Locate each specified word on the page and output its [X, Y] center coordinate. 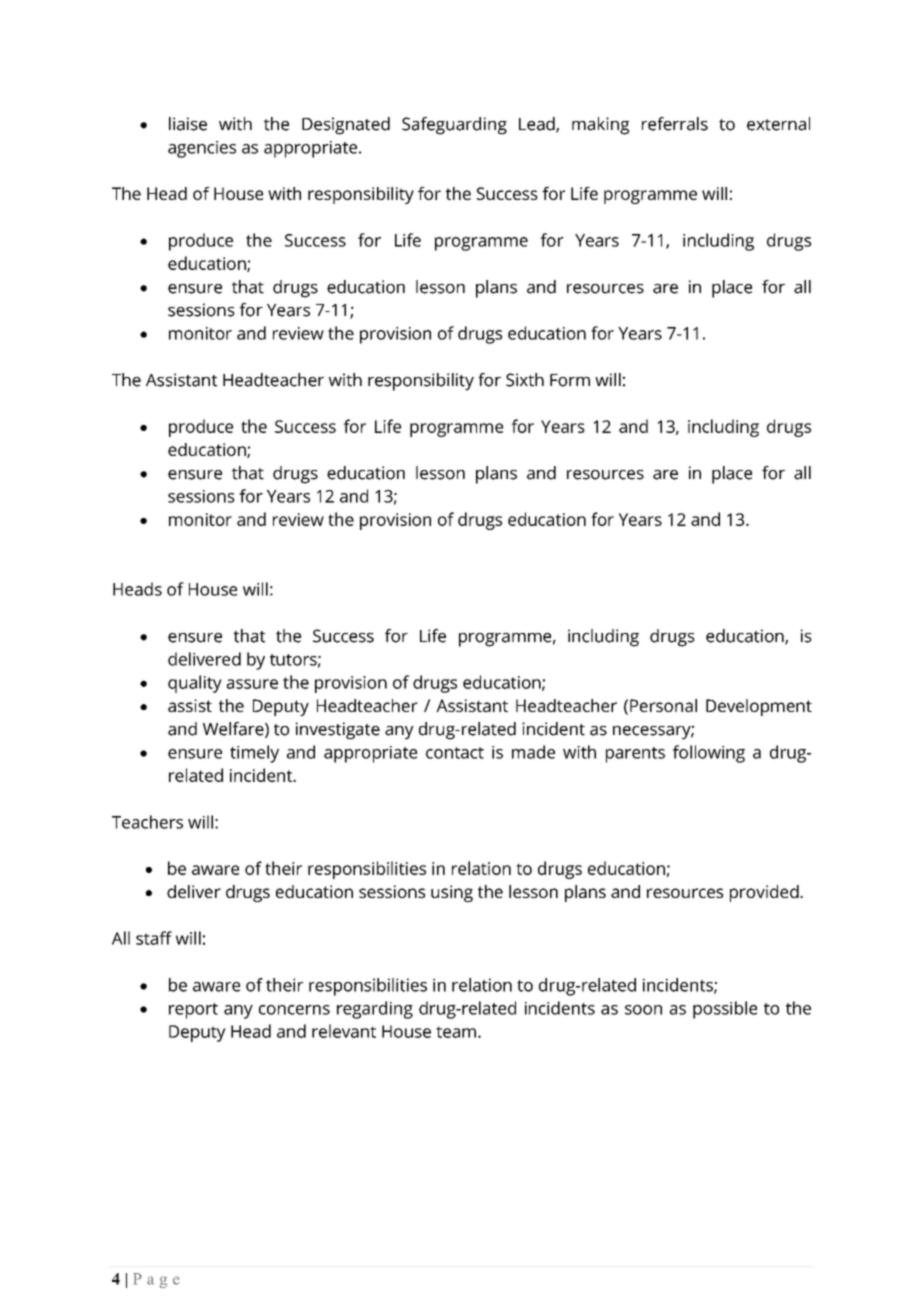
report [193, 1011]
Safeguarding [454, 126]
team [456, 1032]
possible [725, 1010]
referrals [675, 124]
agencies [202, 149]
